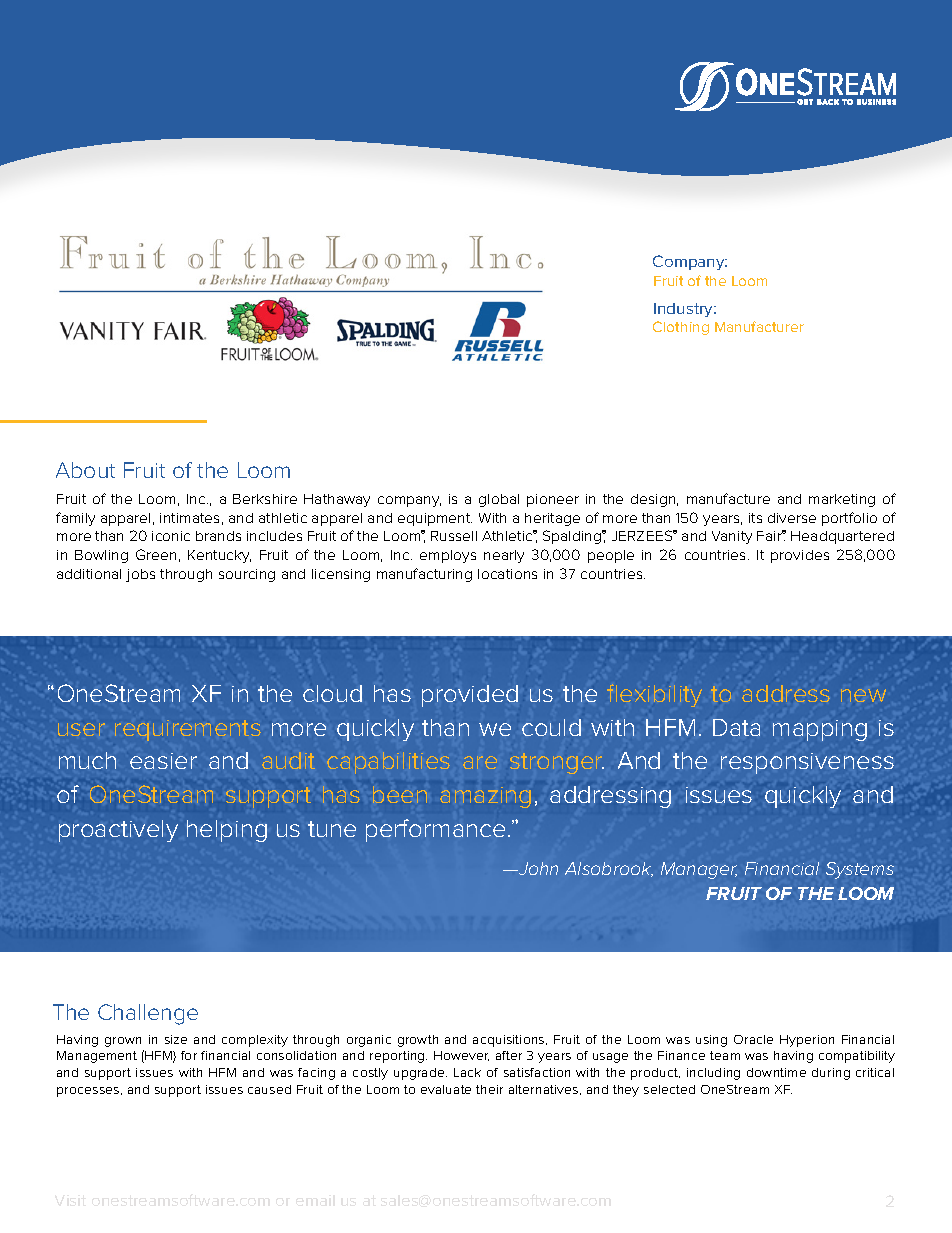  Describe the element at coordinates (176, 1039) in the screenshot. I see `size` at that location.
